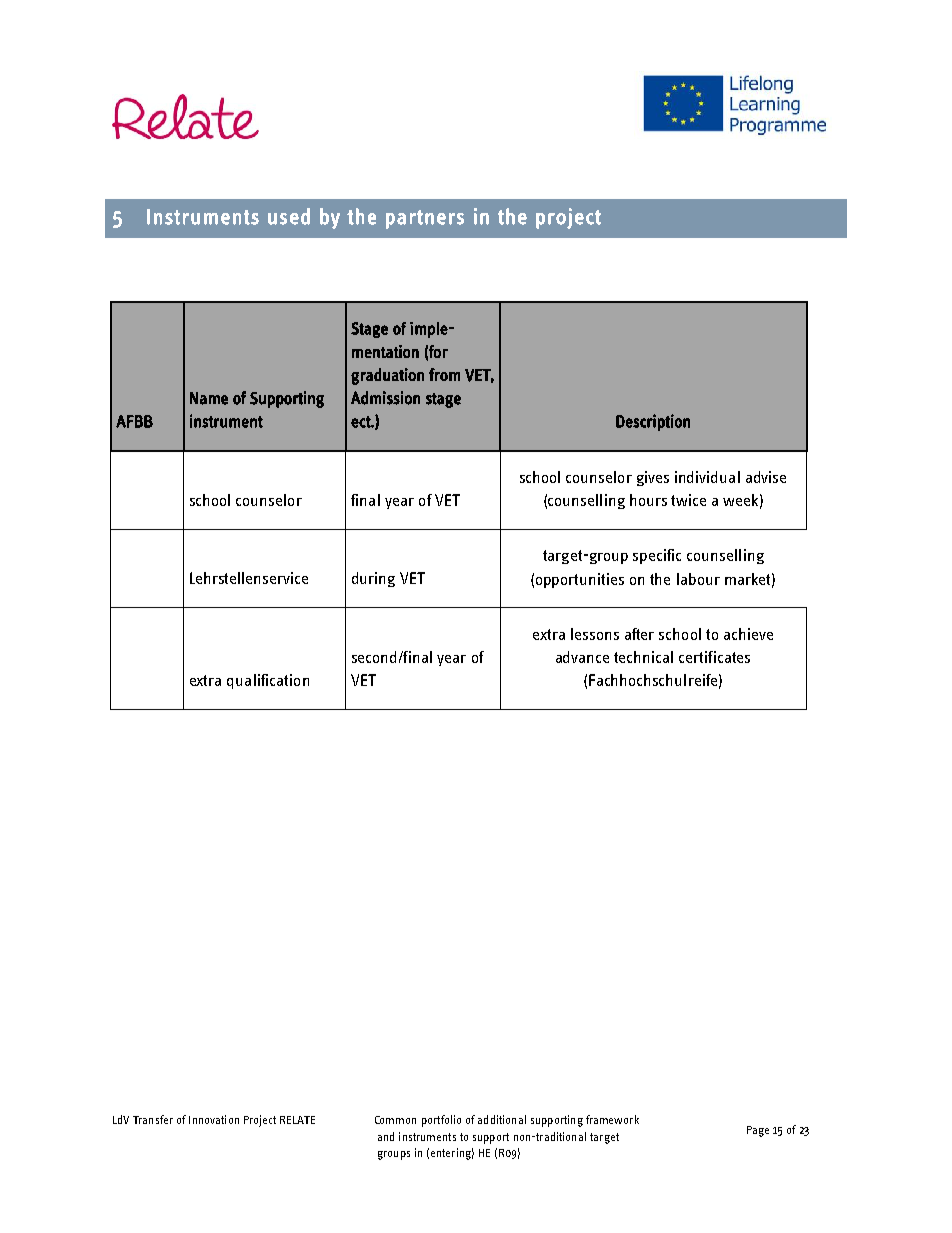 This page has height=1233, width=952. What do you see at coordinates (214, 1119) in the page?
I see `Innovation` at bounding box center [214, 1119].
